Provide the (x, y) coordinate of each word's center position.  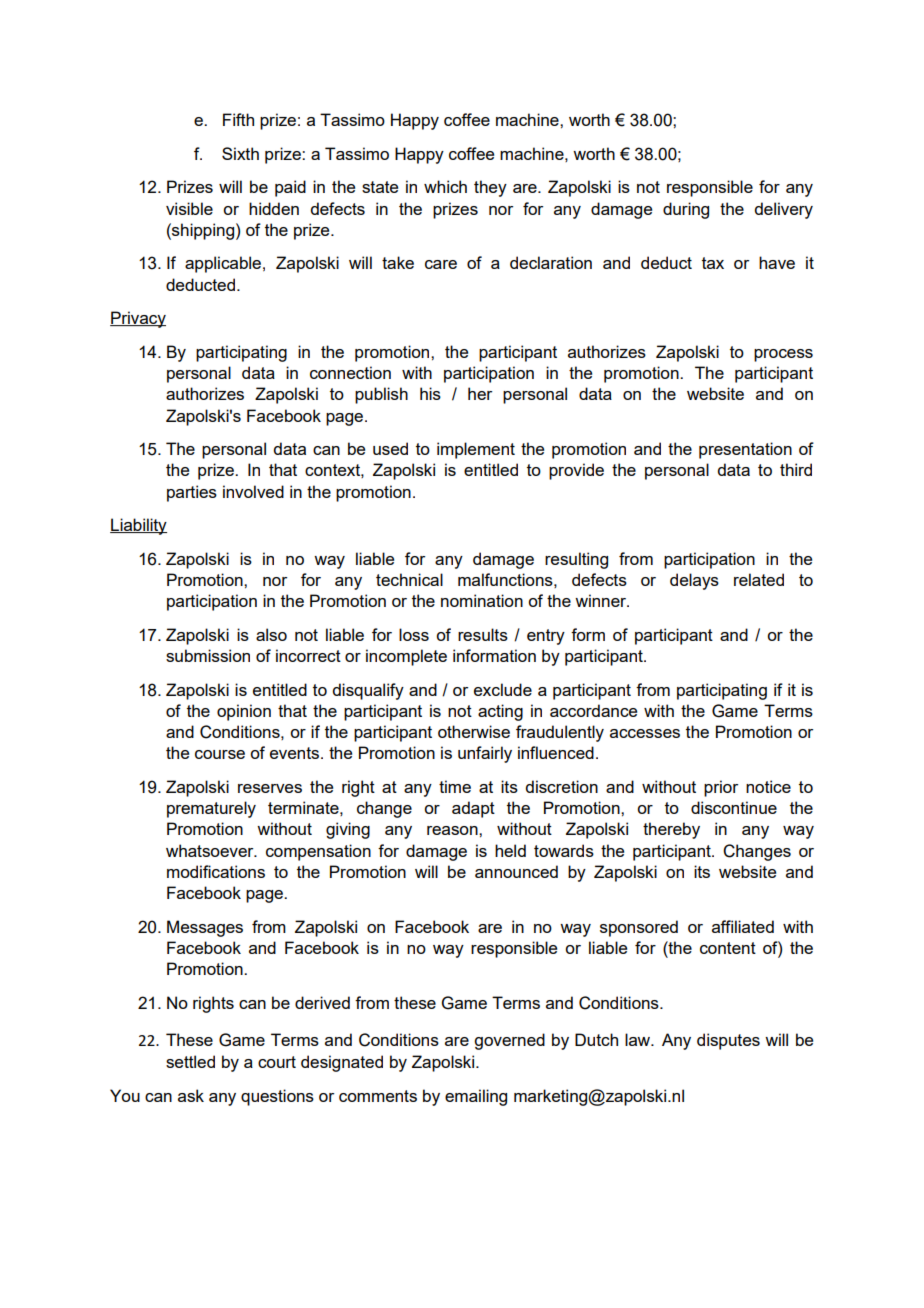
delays (694, 581)
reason (453, 830)
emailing (476, 1097)
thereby (671, 830)
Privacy (138, 319)
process (783, 355)
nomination (482, 600)
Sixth (240, 153)
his (430, 393)
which (445, 186)
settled (190, 1061)
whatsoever (211, 850)
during (686, 210)
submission (208, 655)
